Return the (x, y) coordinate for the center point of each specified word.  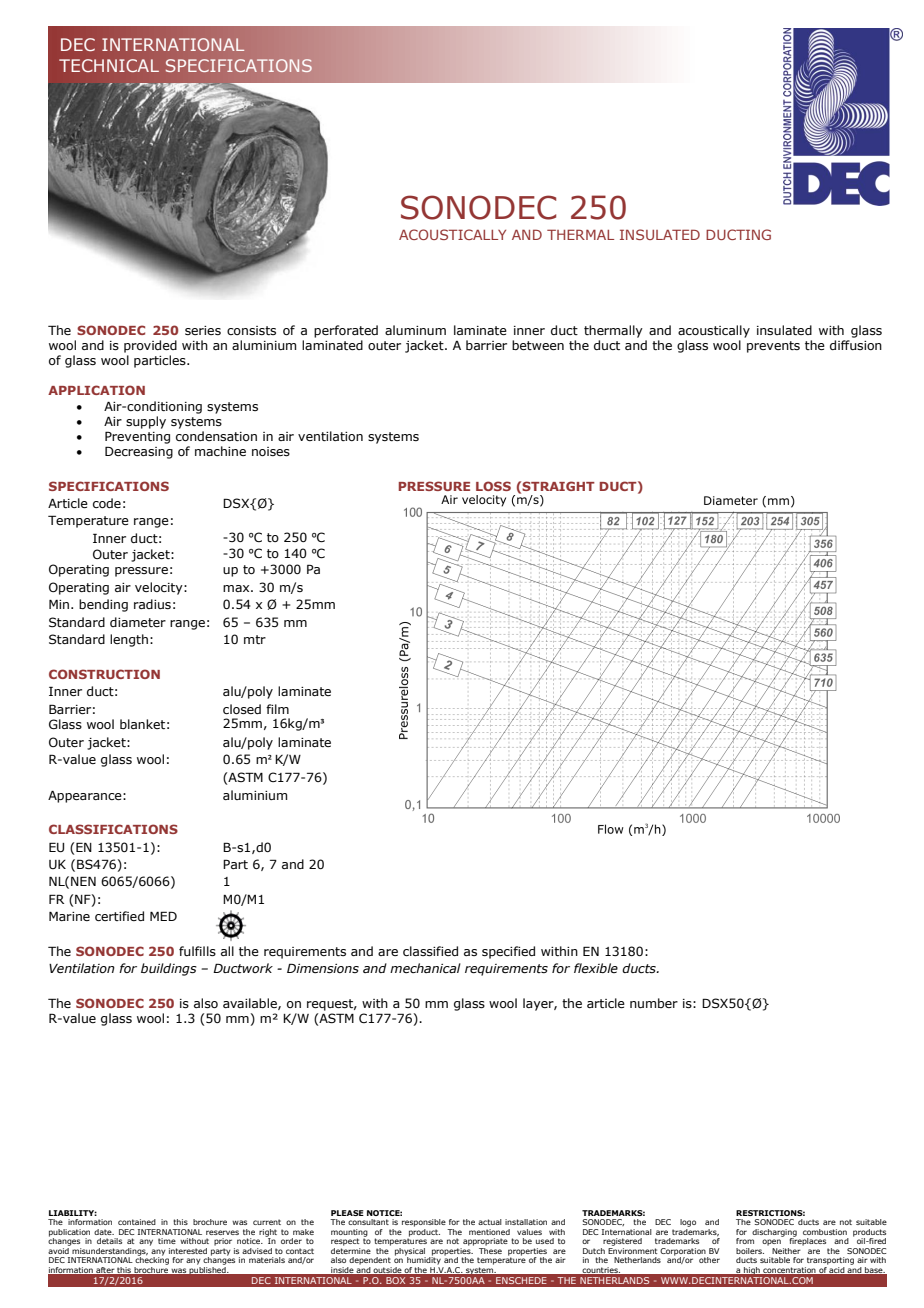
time (167, 1241)
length (129, 640)
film (277, 709)
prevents (773, 347)
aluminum (415, 330)
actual (490, 1222)
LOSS (493, 486)
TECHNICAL (109, 65)
